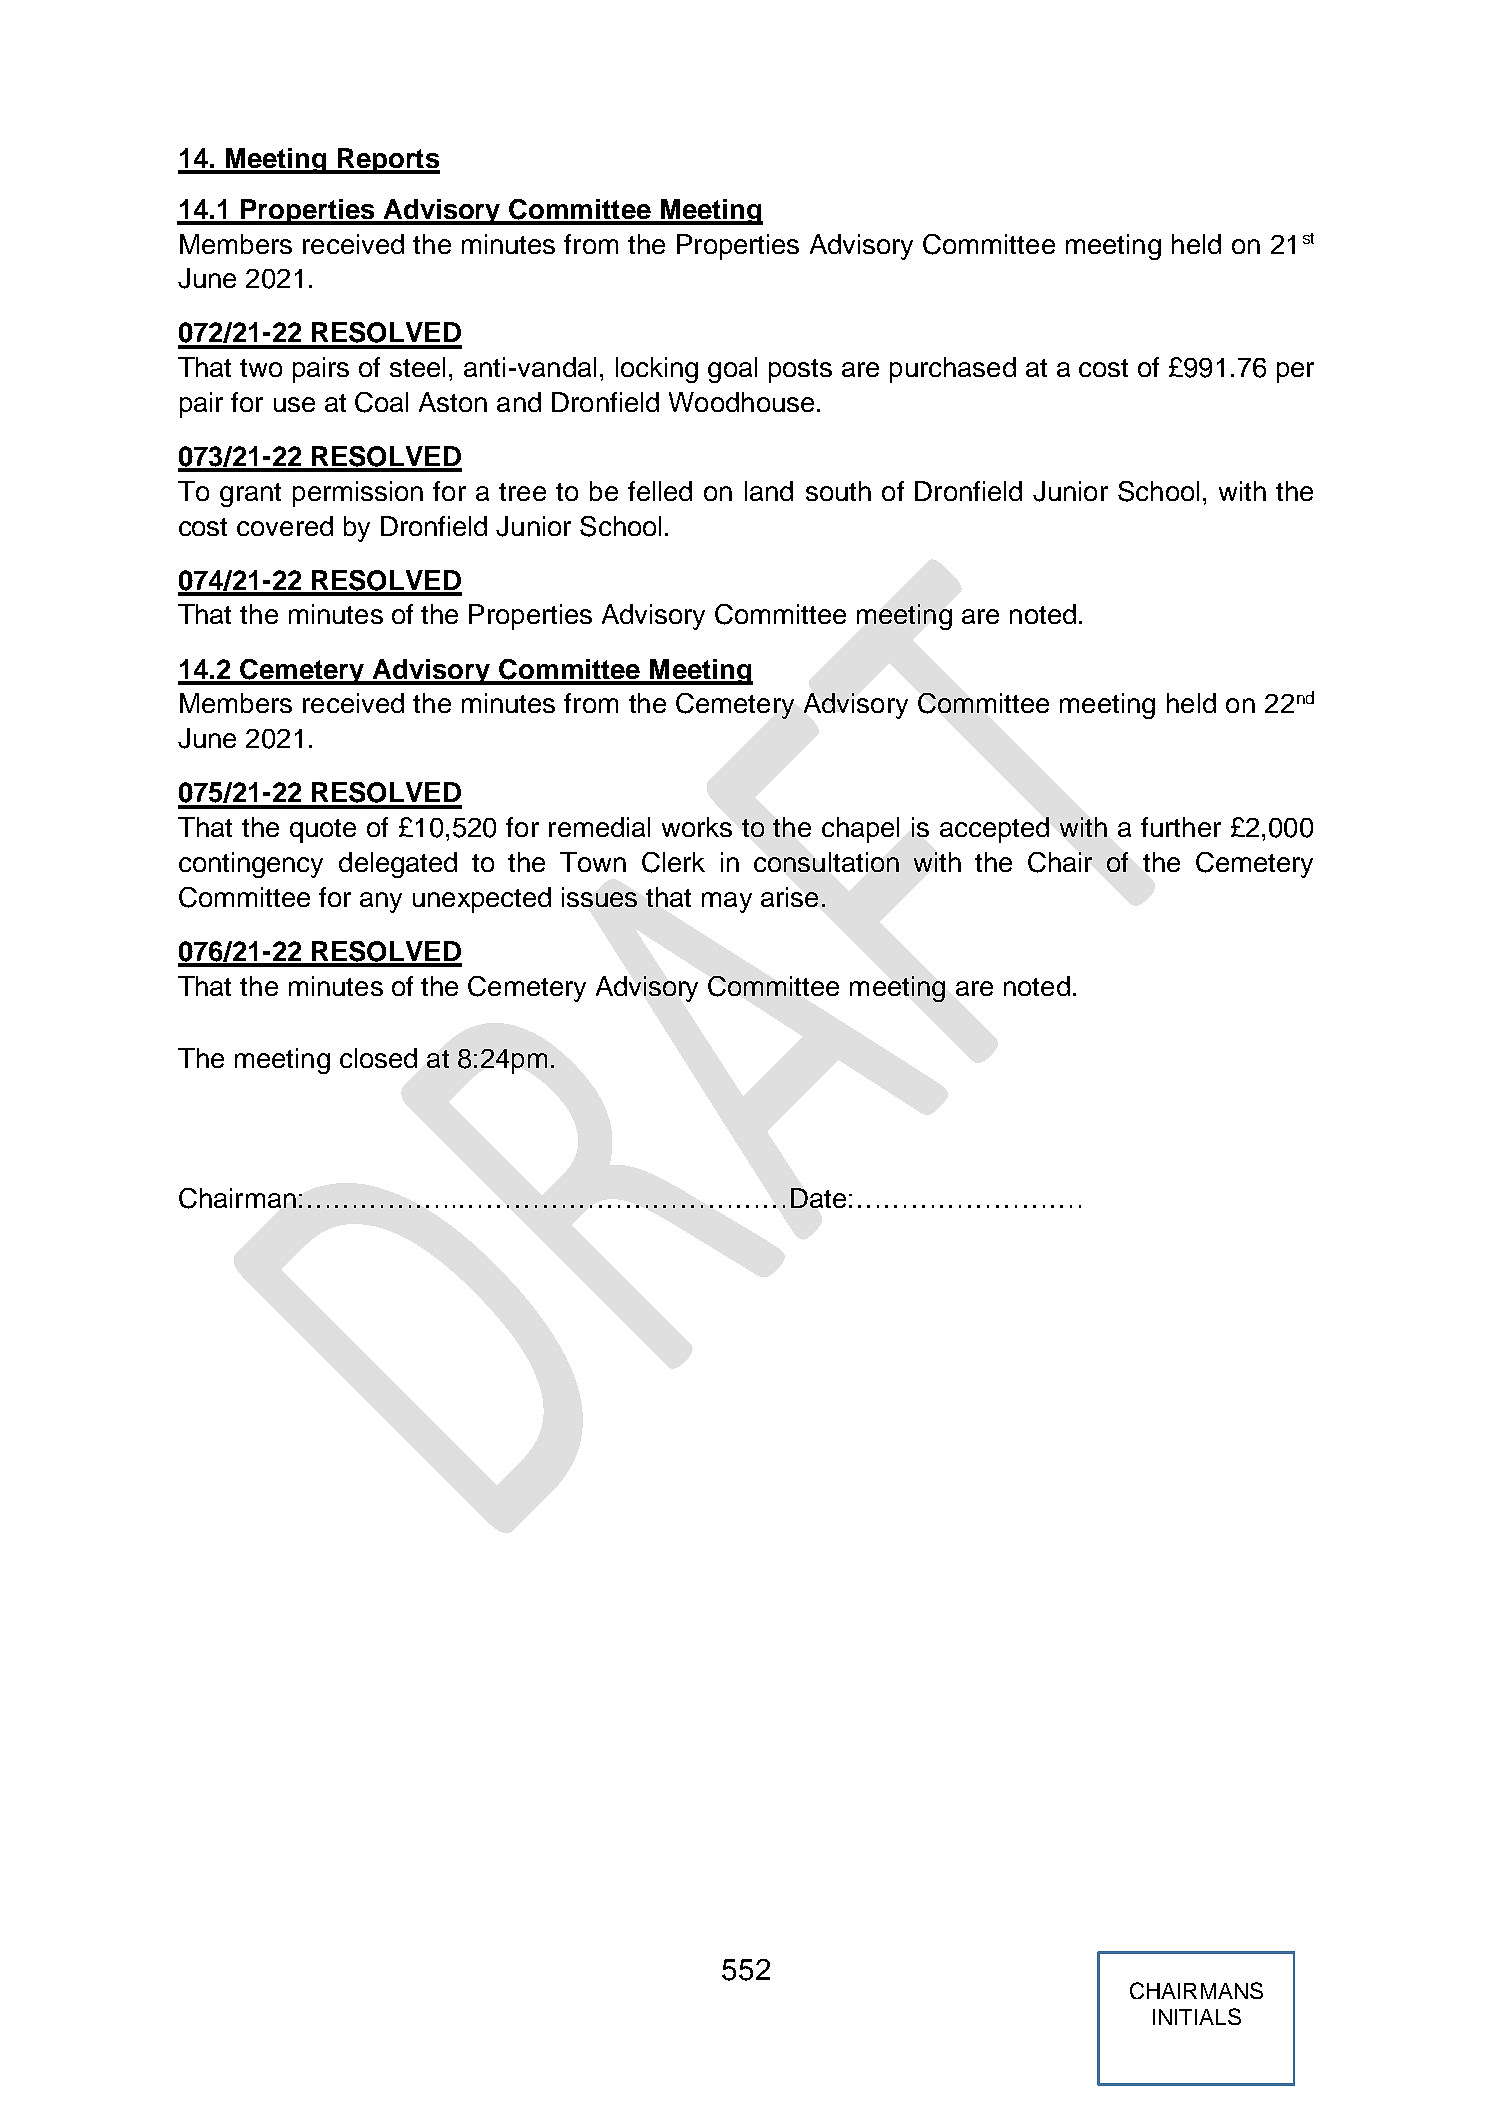  I want to click on Reports, so click(388, 161).
